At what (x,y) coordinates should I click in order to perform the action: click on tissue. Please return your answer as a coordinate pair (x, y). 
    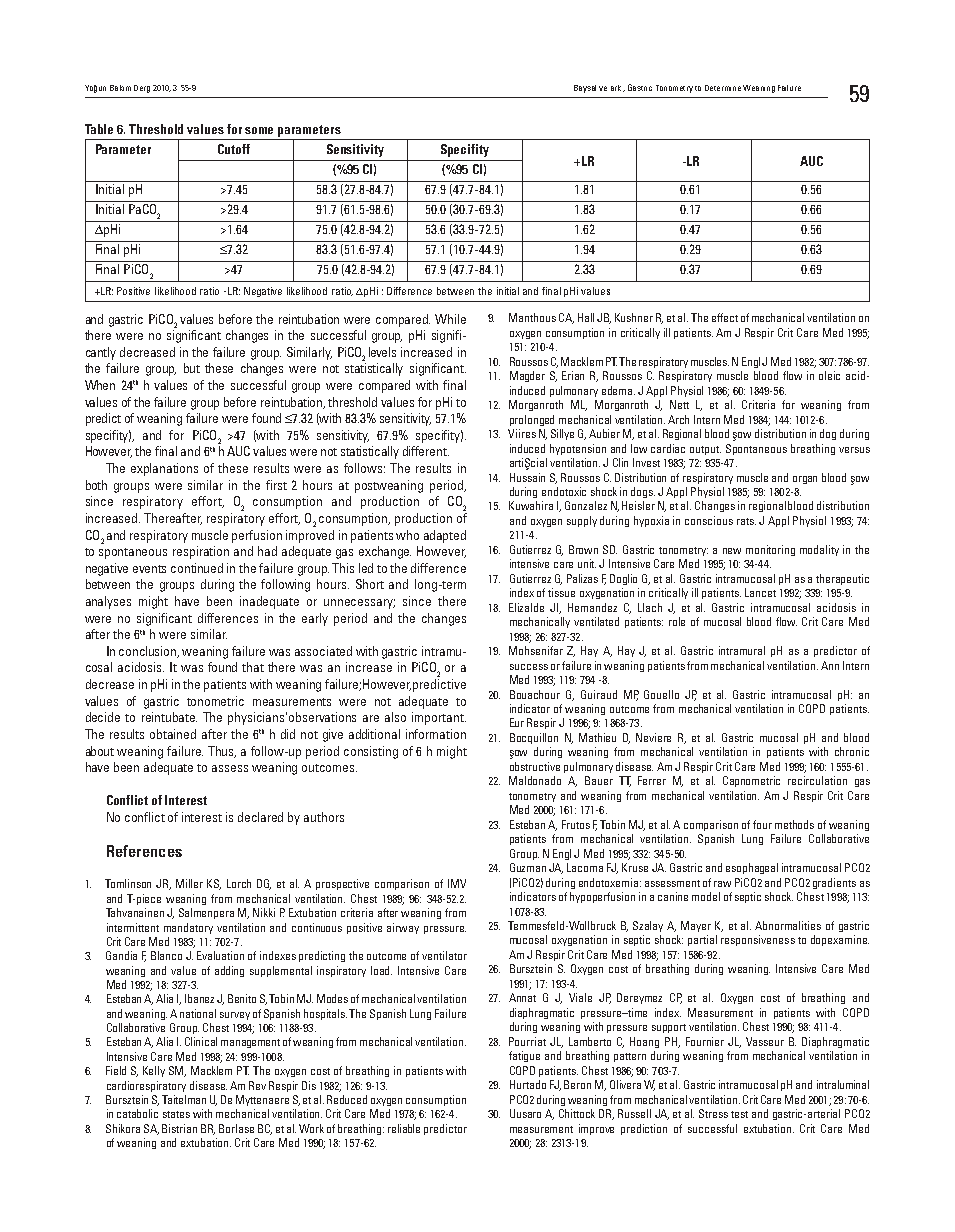
    Looking at the image, I should click on (561, 592).
